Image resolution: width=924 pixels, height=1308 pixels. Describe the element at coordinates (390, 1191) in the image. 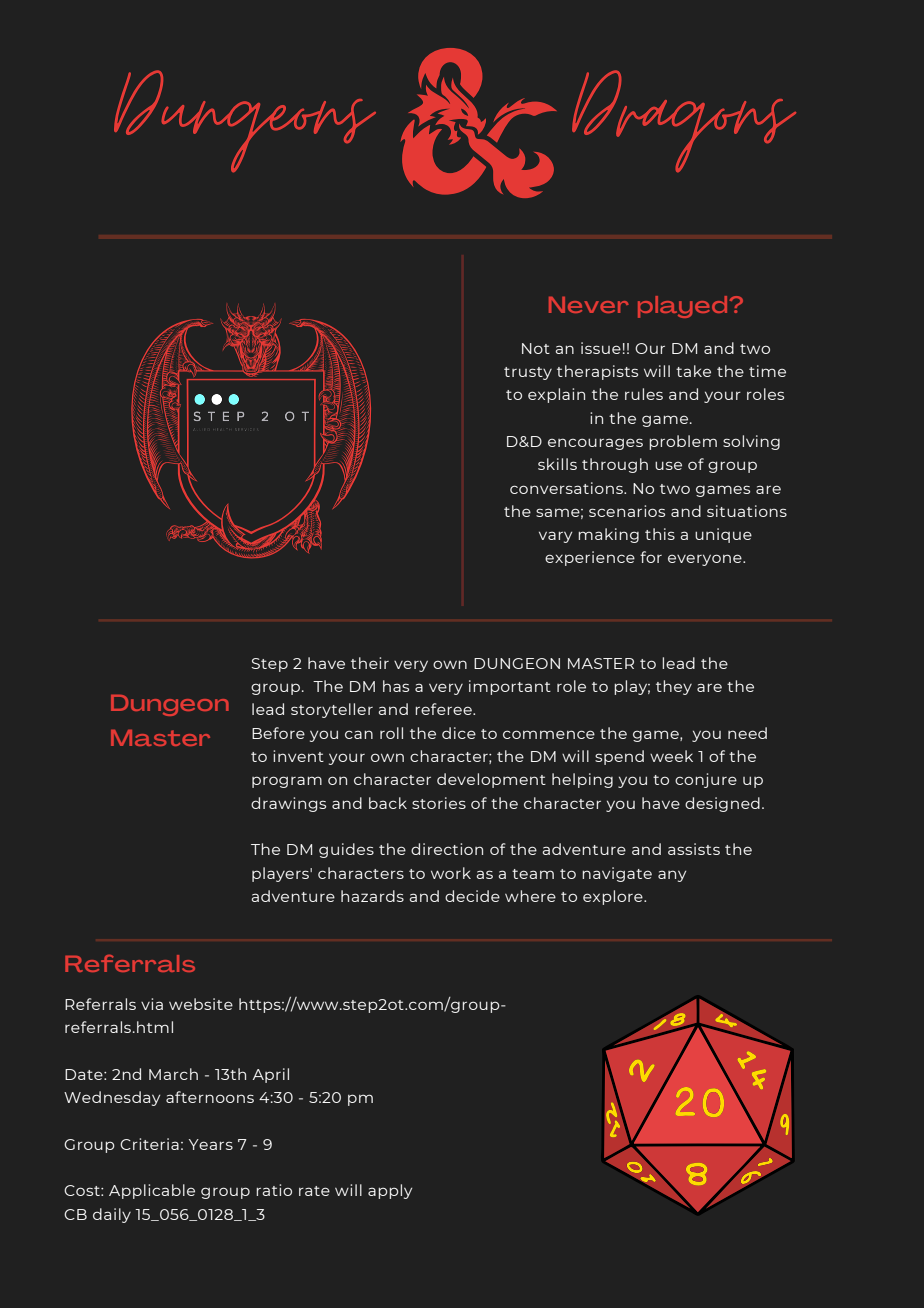

I see `apply` at that location.
